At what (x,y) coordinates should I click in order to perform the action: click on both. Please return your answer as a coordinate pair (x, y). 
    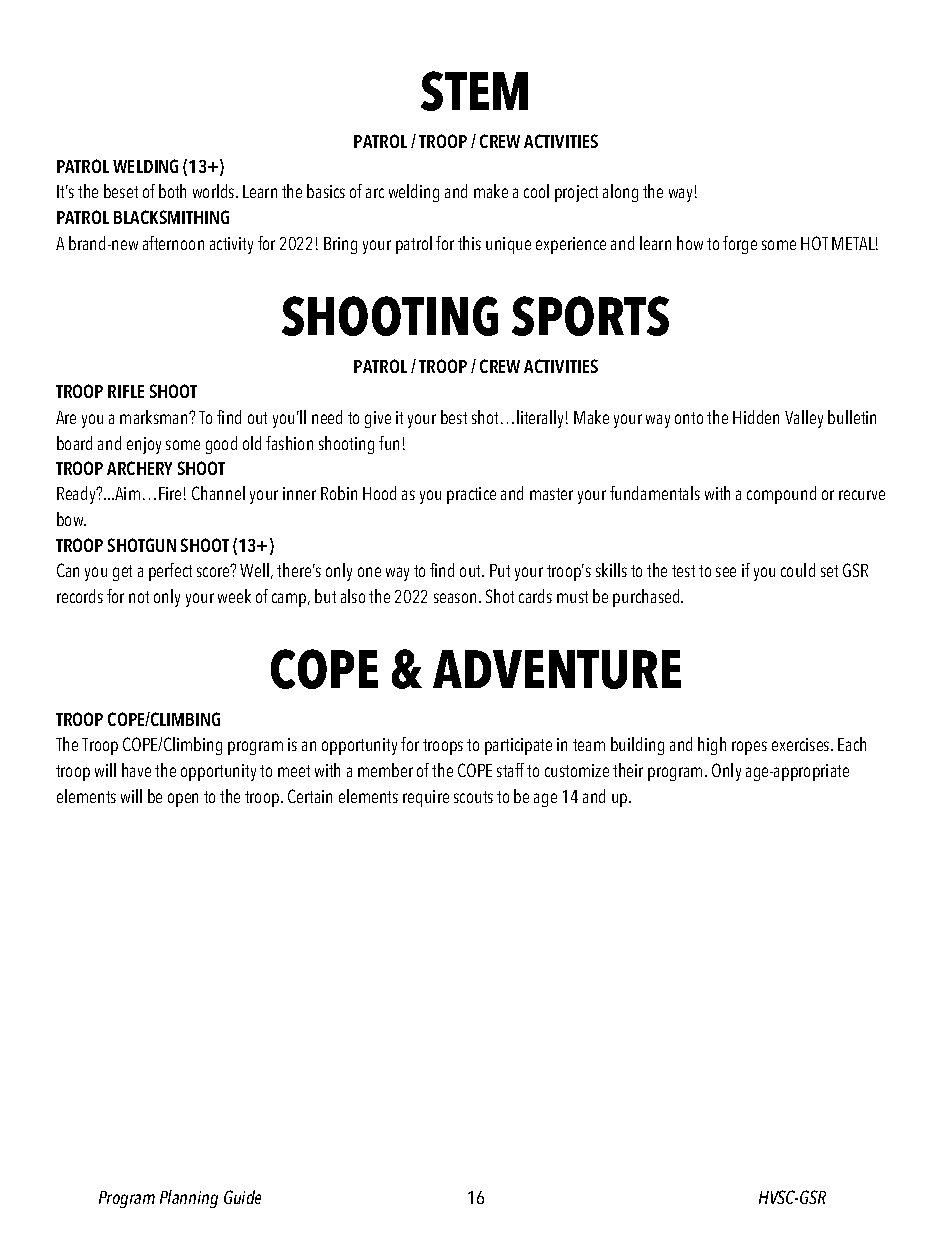
    Looking at the image, I should click on (172, 191).
